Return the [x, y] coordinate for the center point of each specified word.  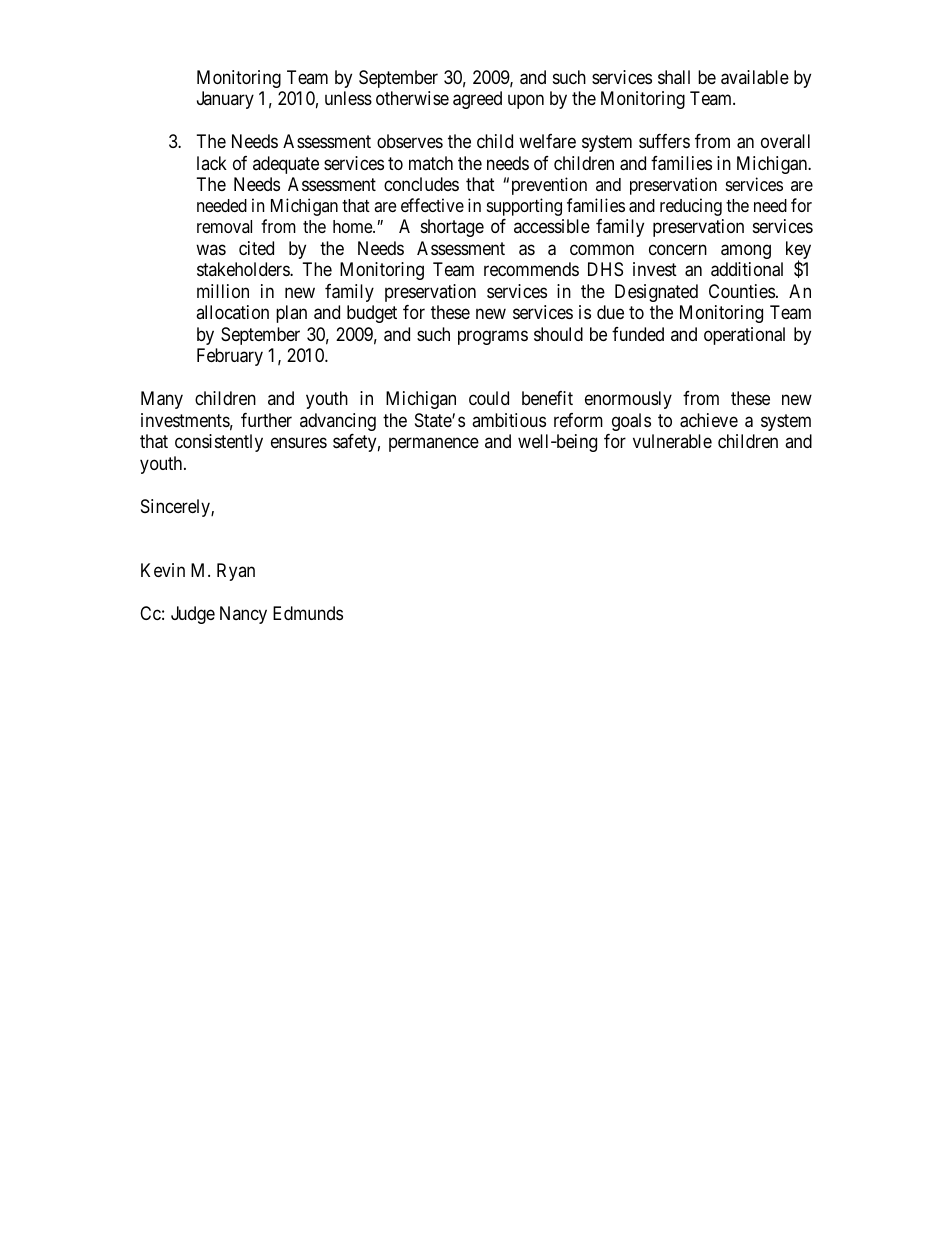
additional [747, 269]
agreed [477, 100]
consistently [219, 443]
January [225, 100]
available [755, 77]
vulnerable [672, 441]
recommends [531, 269]
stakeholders [244, 269]
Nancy [243, 615]
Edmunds [308, 613]
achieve [709, 420]
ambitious [509, 420]
